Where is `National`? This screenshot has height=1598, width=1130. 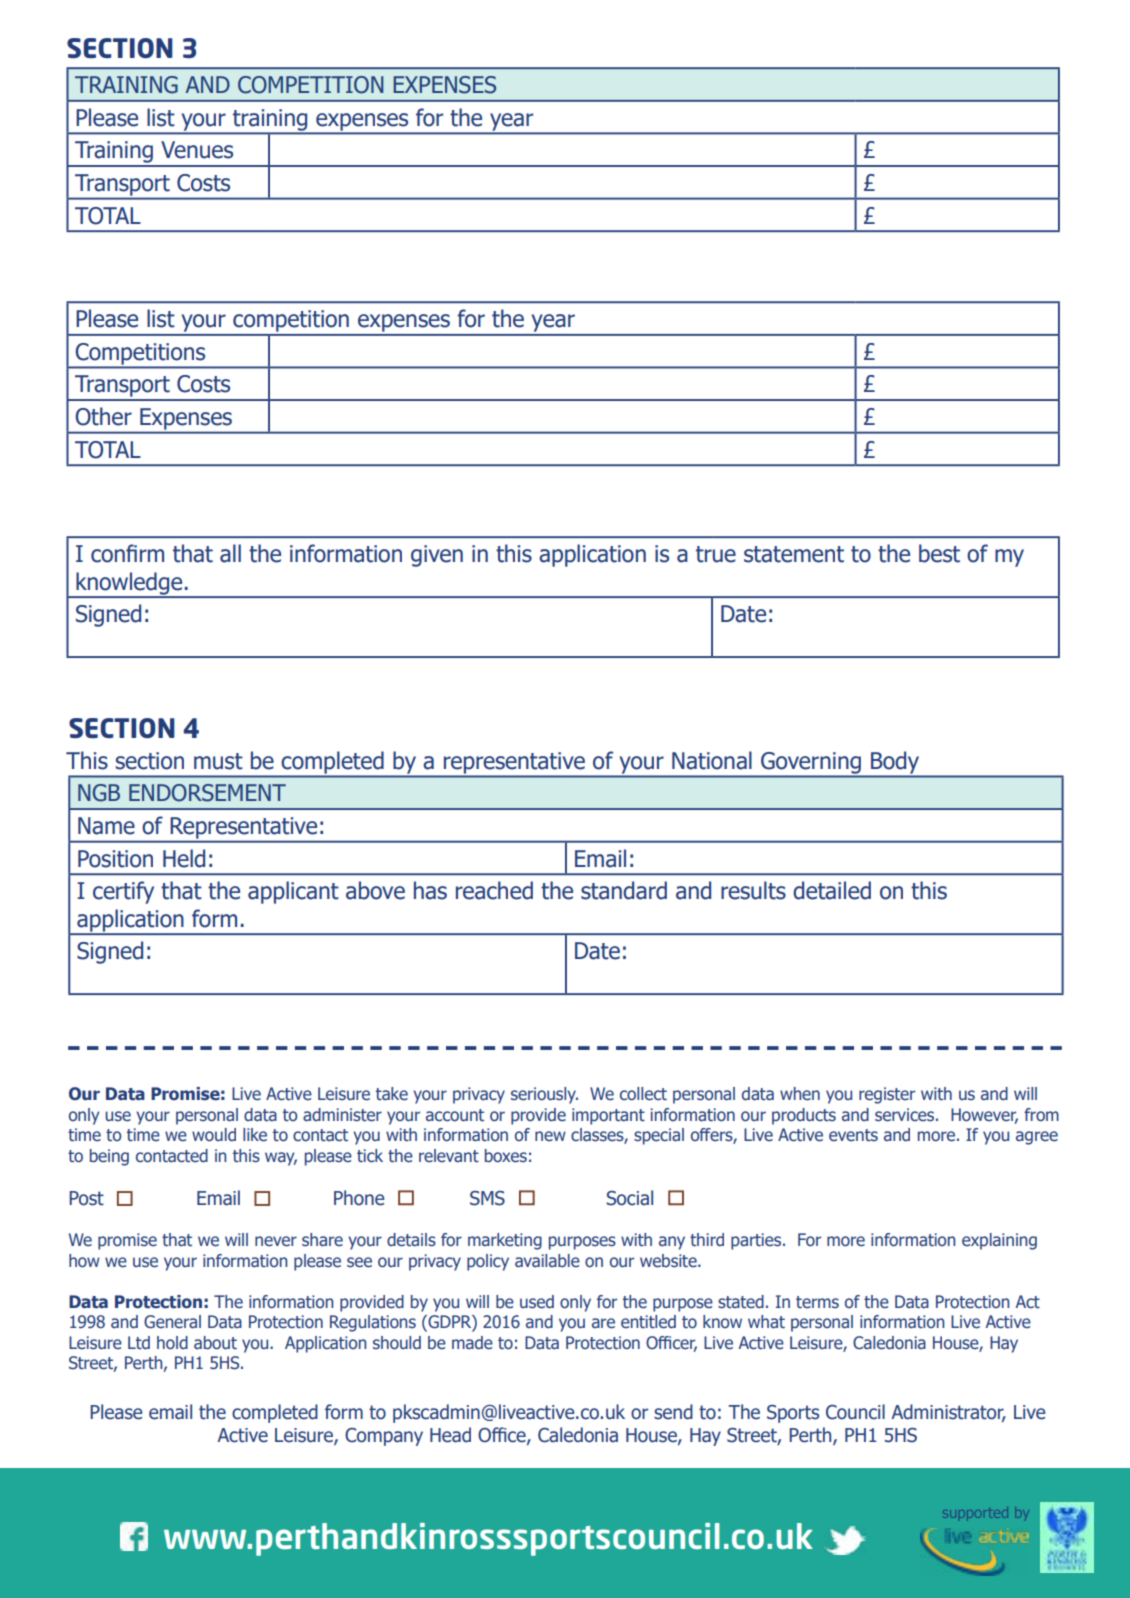 National is located at coordinates (712, 760).
